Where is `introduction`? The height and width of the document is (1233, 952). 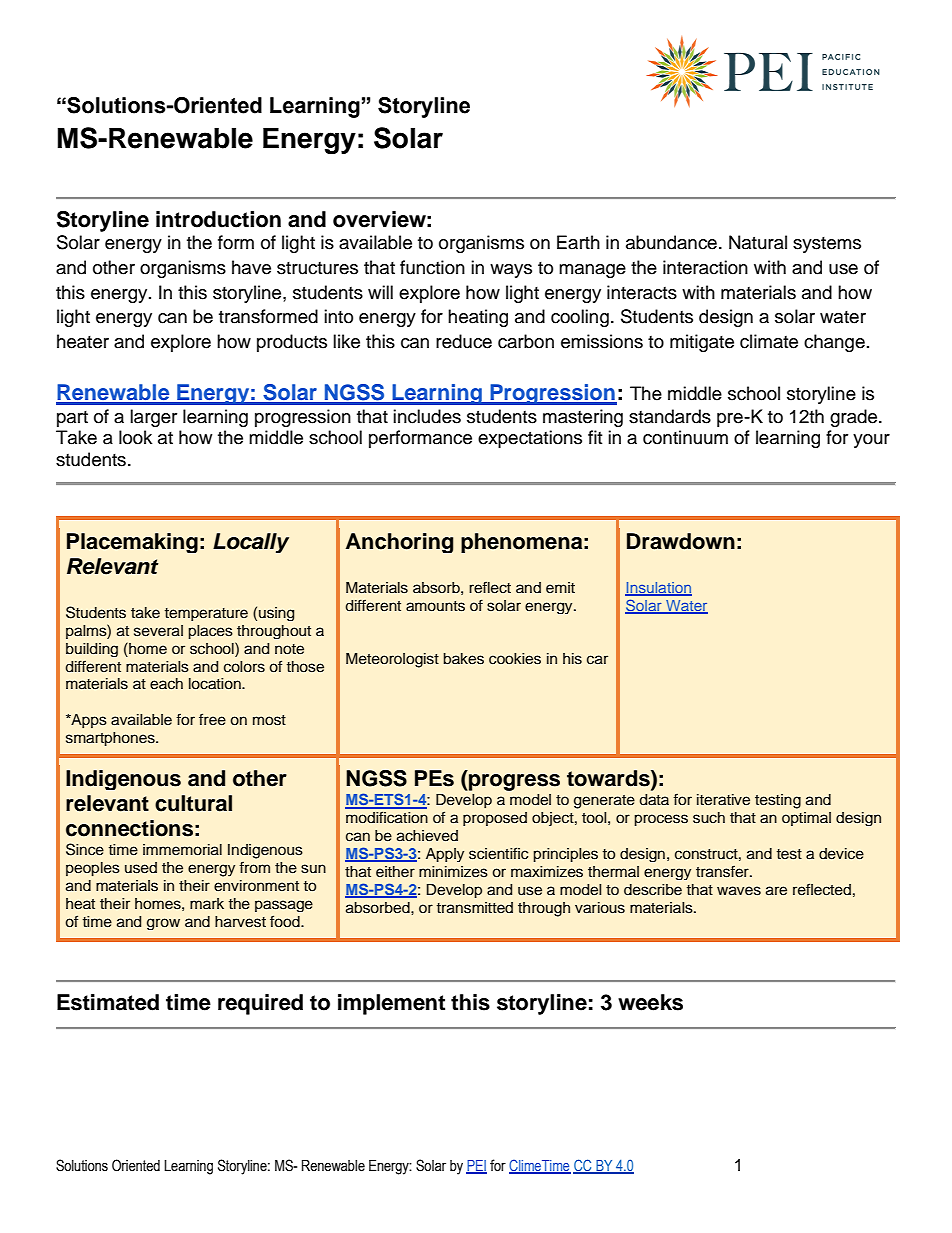 introduction is located at coordinates (218, 219).
